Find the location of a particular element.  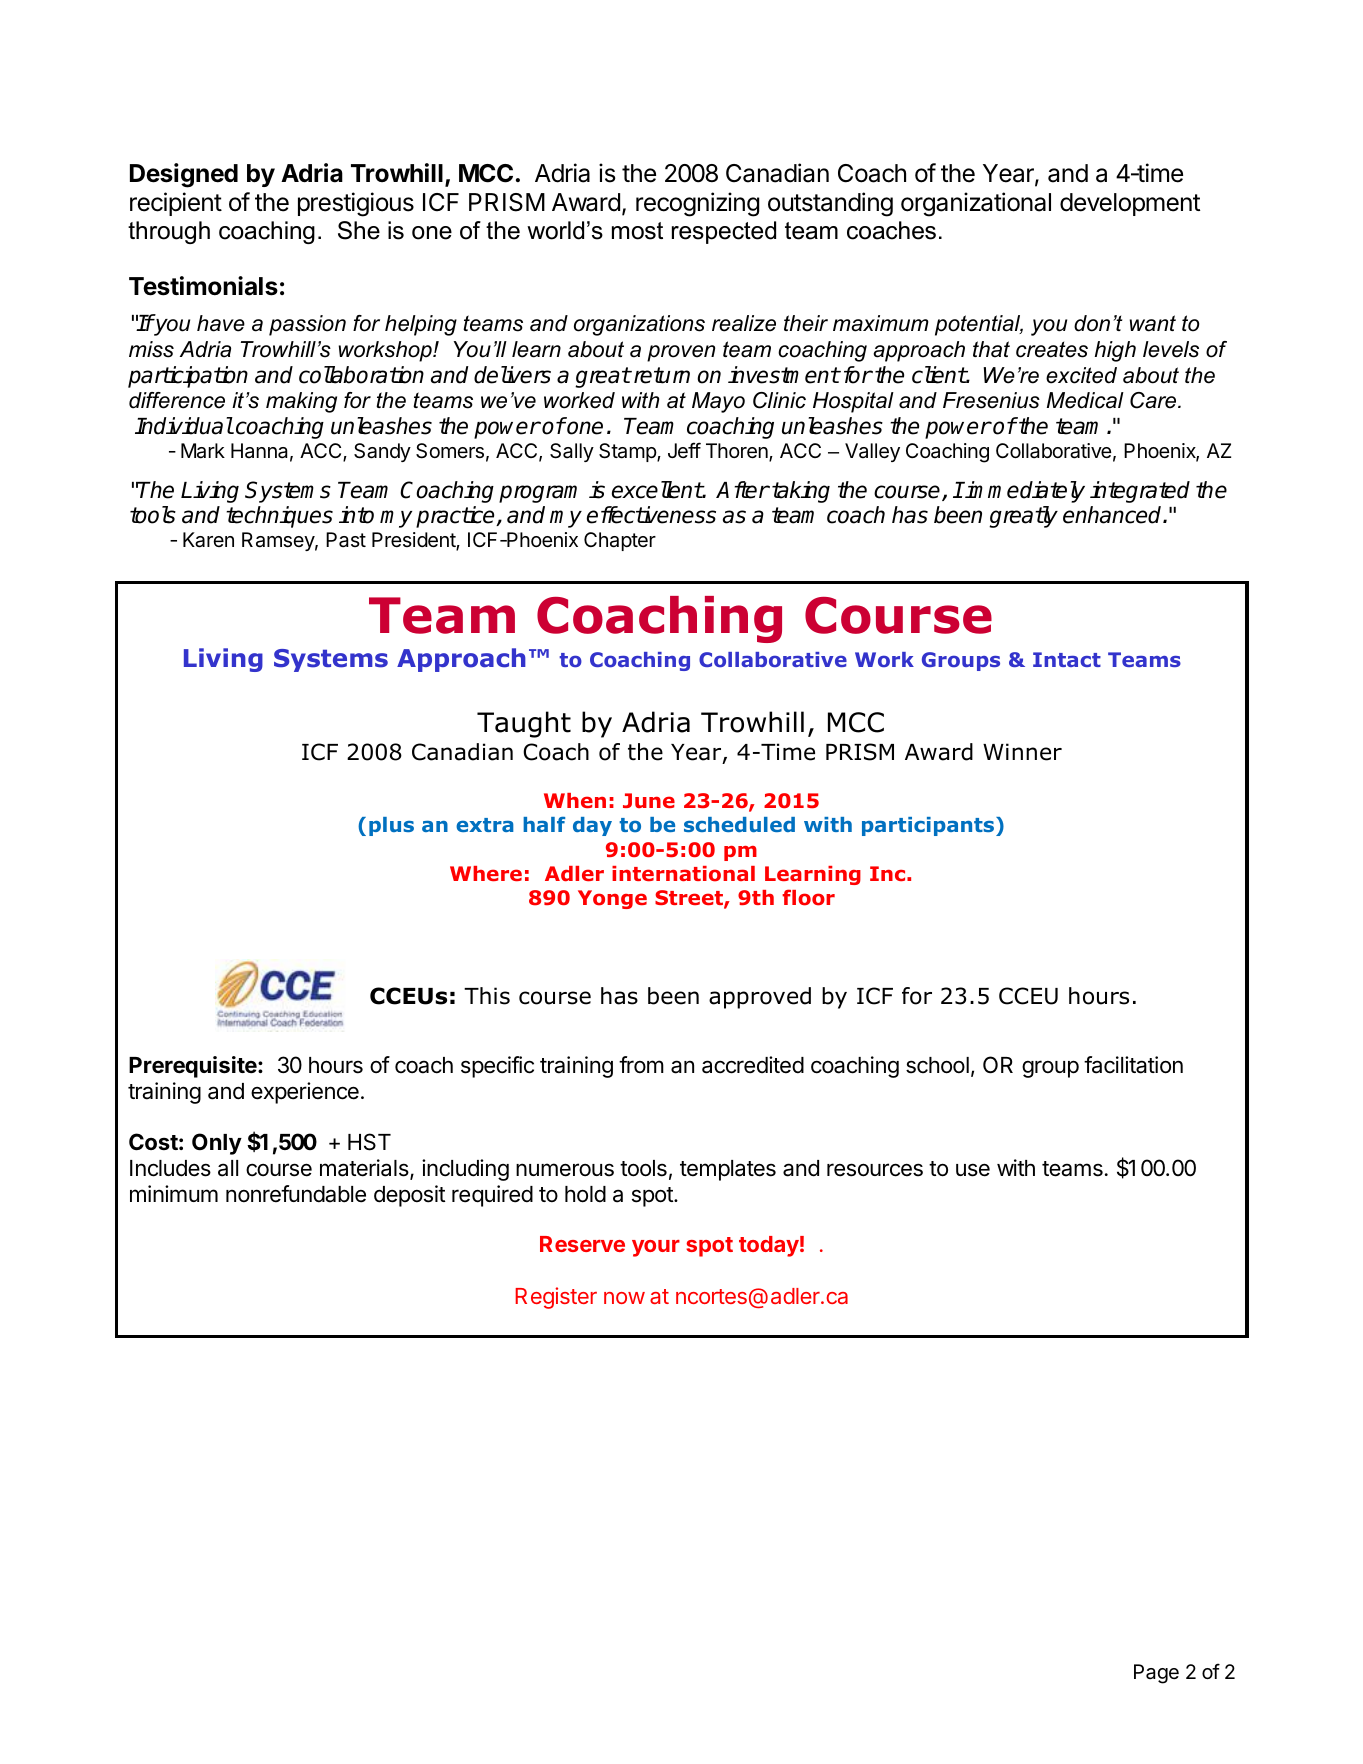

Taught is located at coordinates (524, 724).
